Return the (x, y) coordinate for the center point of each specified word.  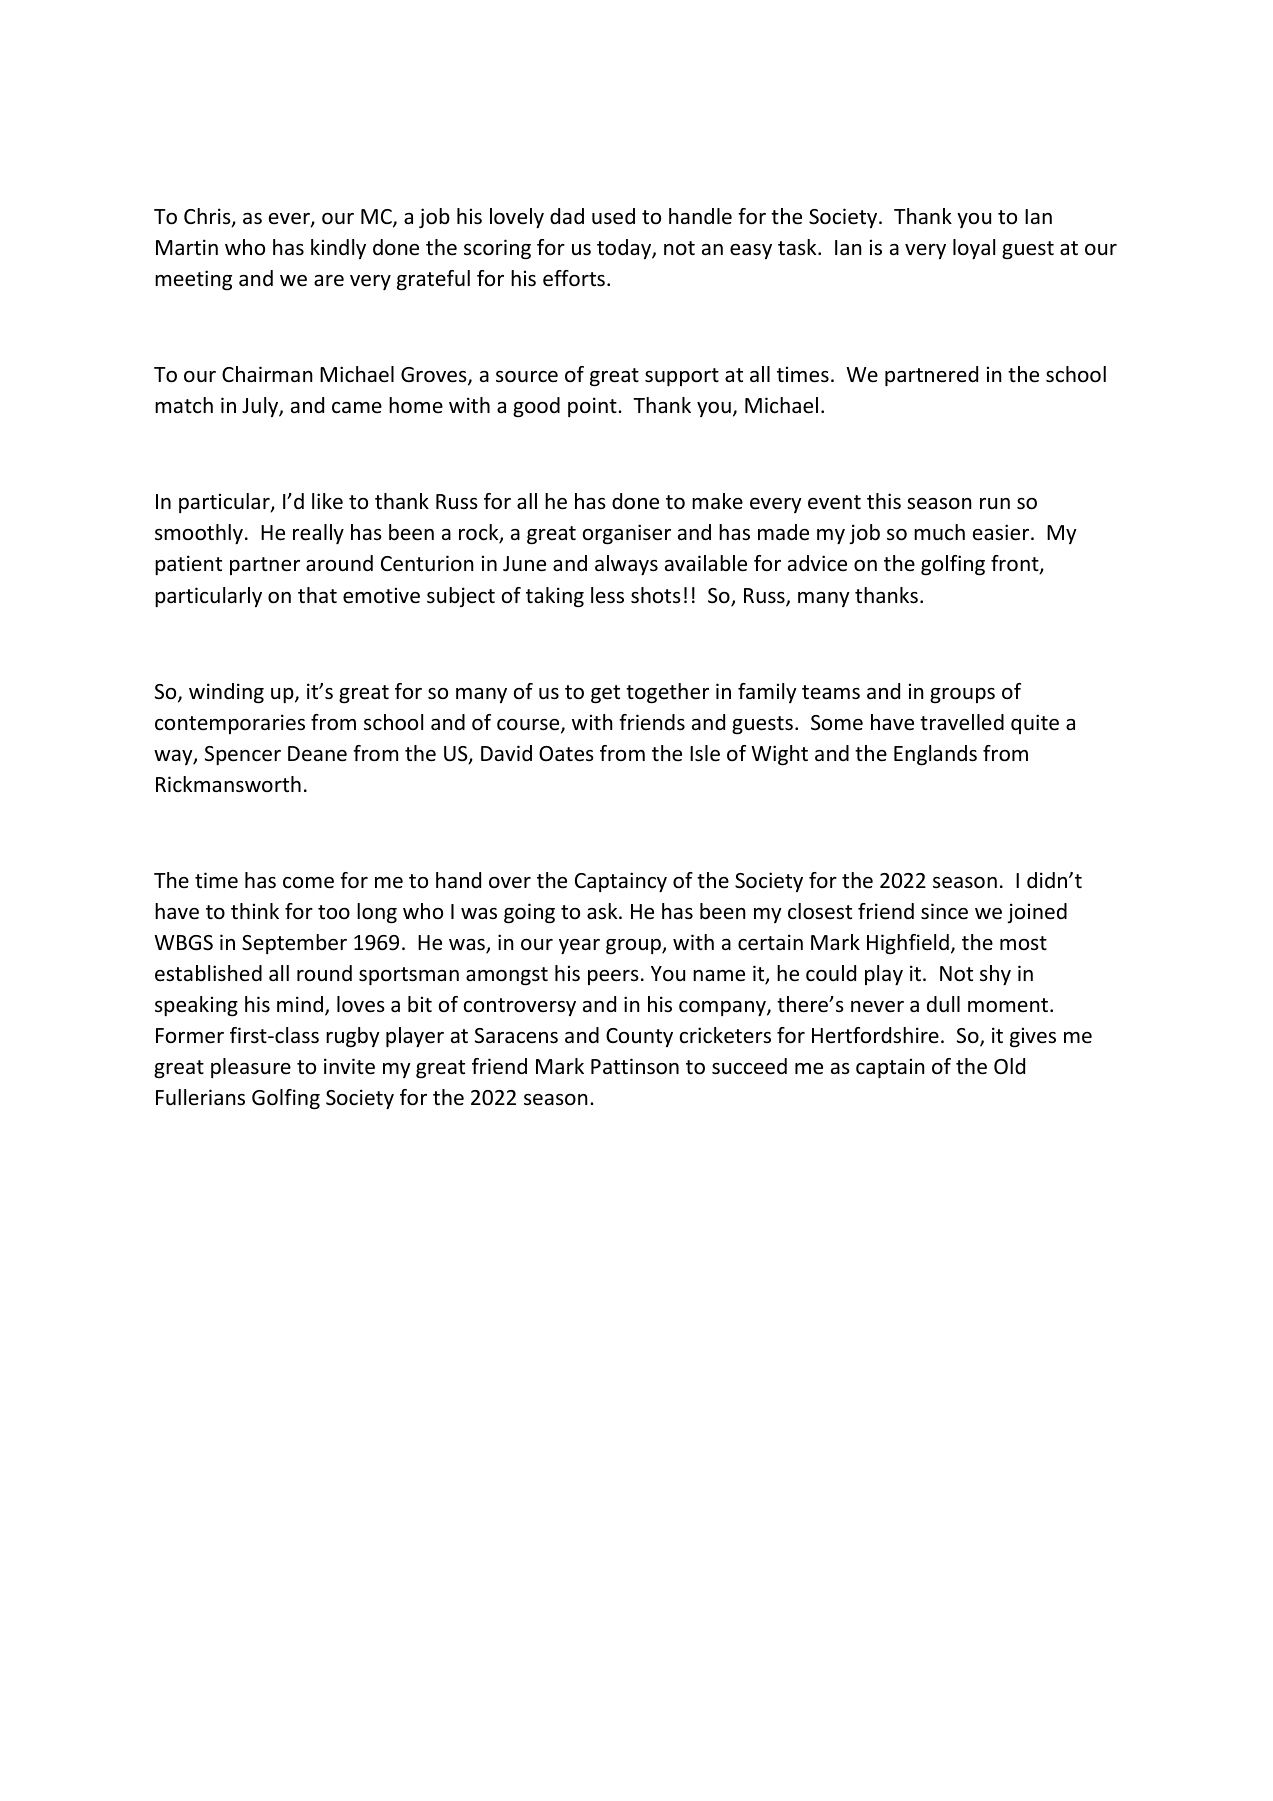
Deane (317, 754)
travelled (962, 722)
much (939, 532)
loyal (974, 249)
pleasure (251, 1068)
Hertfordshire (875, 1035)
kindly (338, 249)
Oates (566, 754)
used (613, 216)
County (639, 1037)
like (327, 501)
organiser (627, 534)
